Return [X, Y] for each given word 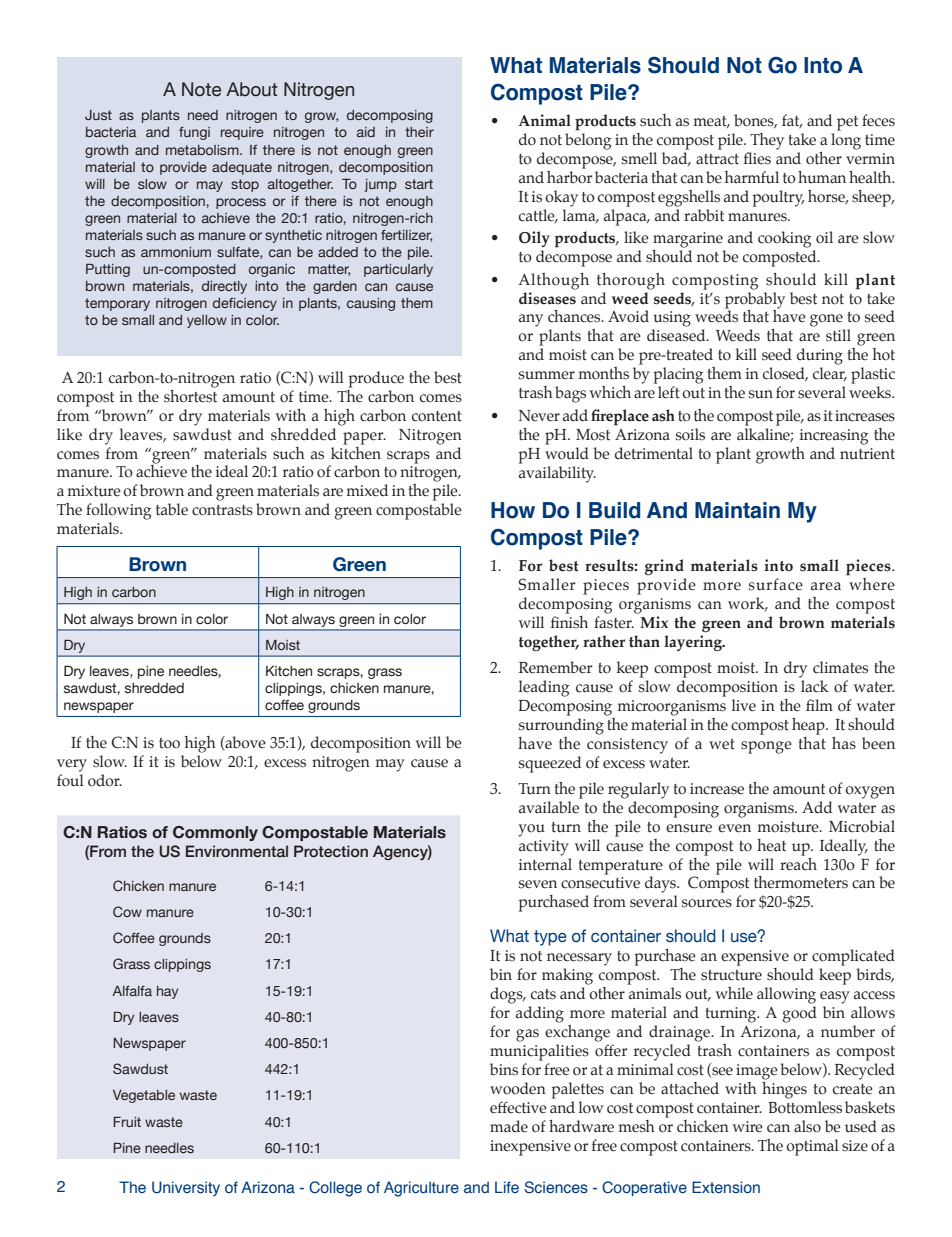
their [419, 132]
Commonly [215, 833]
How [513, 510]
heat [771, 845]
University [186, 1188]
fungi [194, 133]
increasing [834, 437]
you [531, 830]
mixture [94, 491]
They [767, 141]
